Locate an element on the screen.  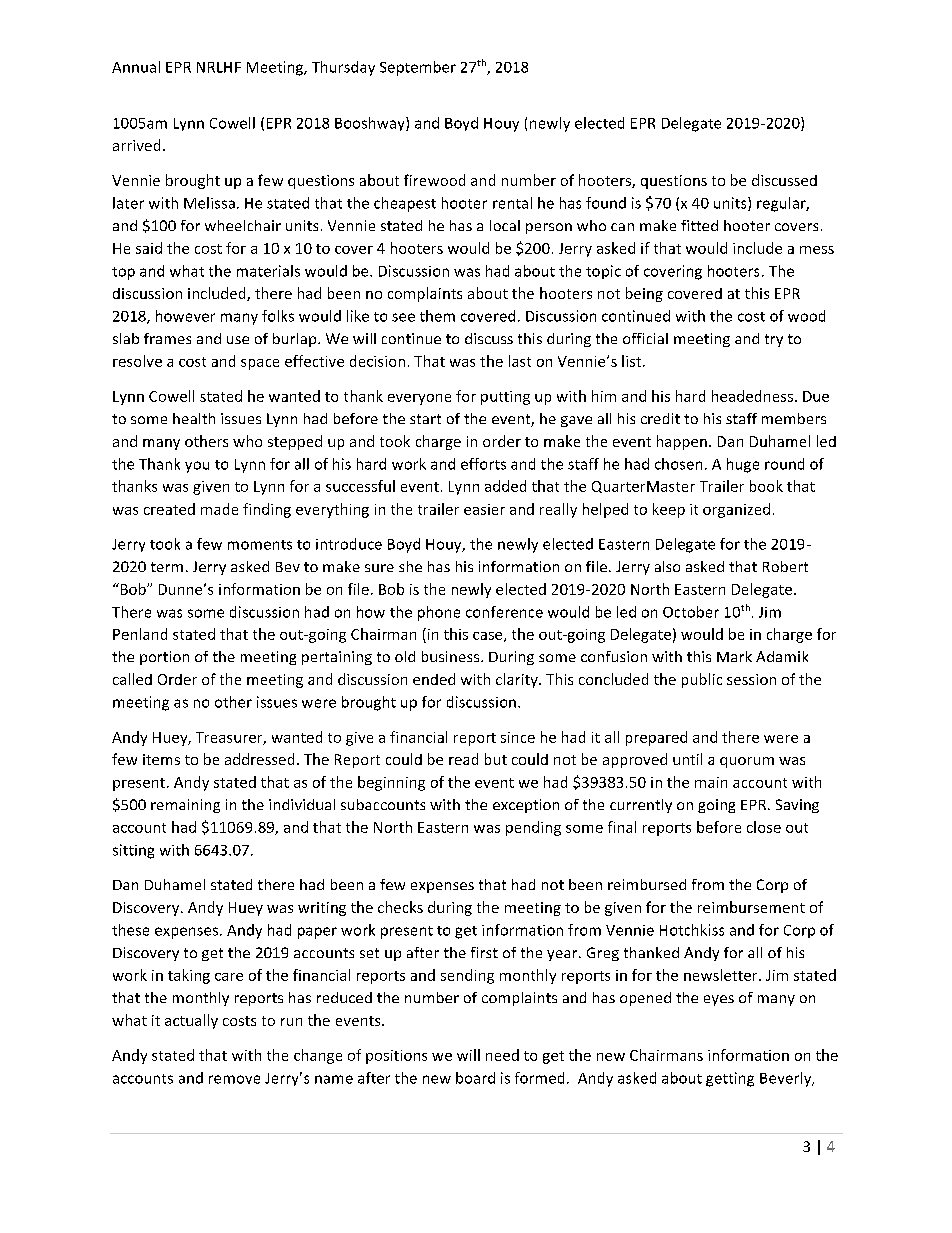
Robert is located at coordinates (785, 566).
